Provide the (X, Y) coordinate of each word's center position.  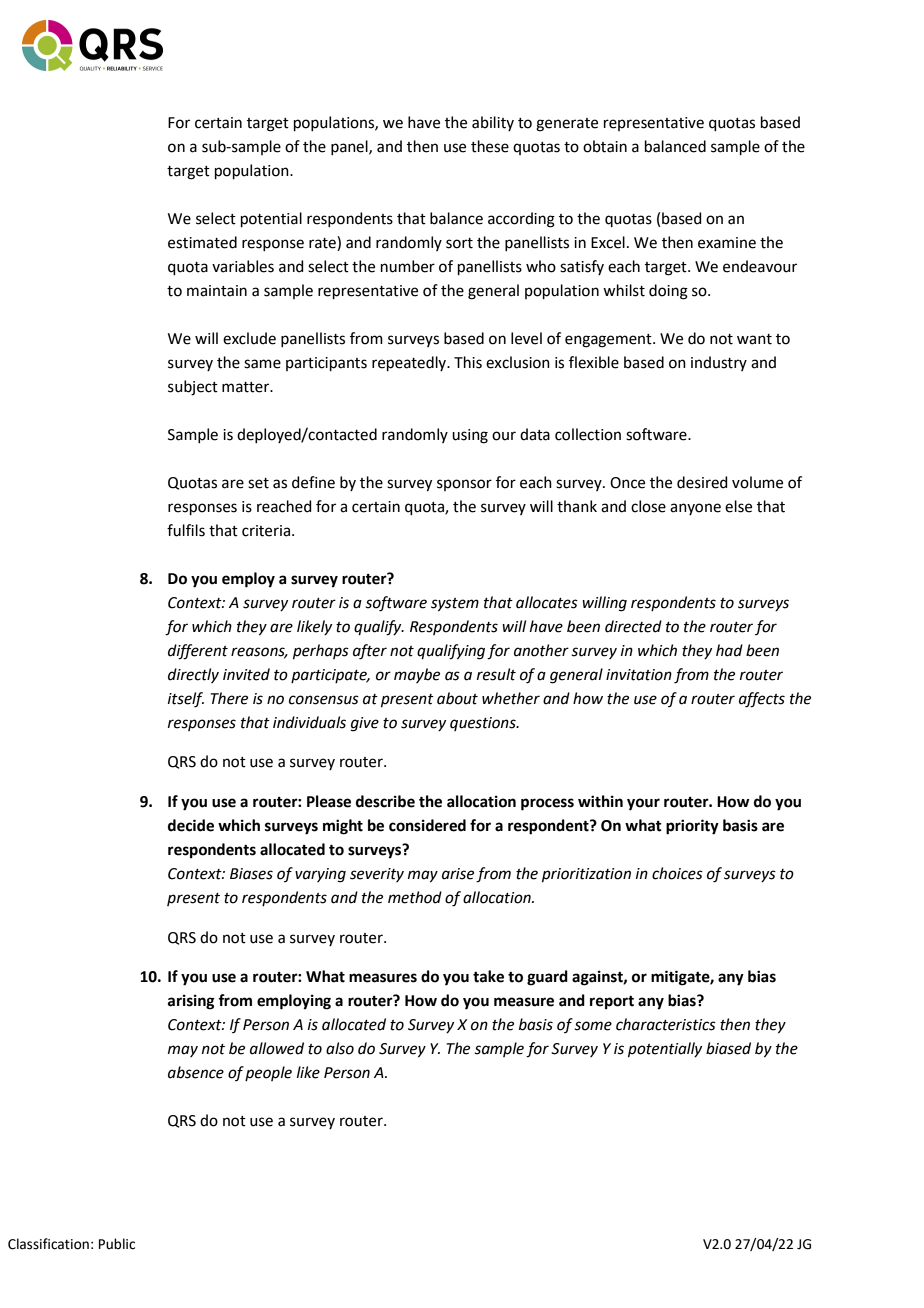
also (340, 1048)
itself (186, 700)
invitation (639, 675)
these (490, 146)
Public (117, 1244)
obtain (605, 146)
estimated (202, 242)
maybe (417, 675)
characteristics (666, 1024)
